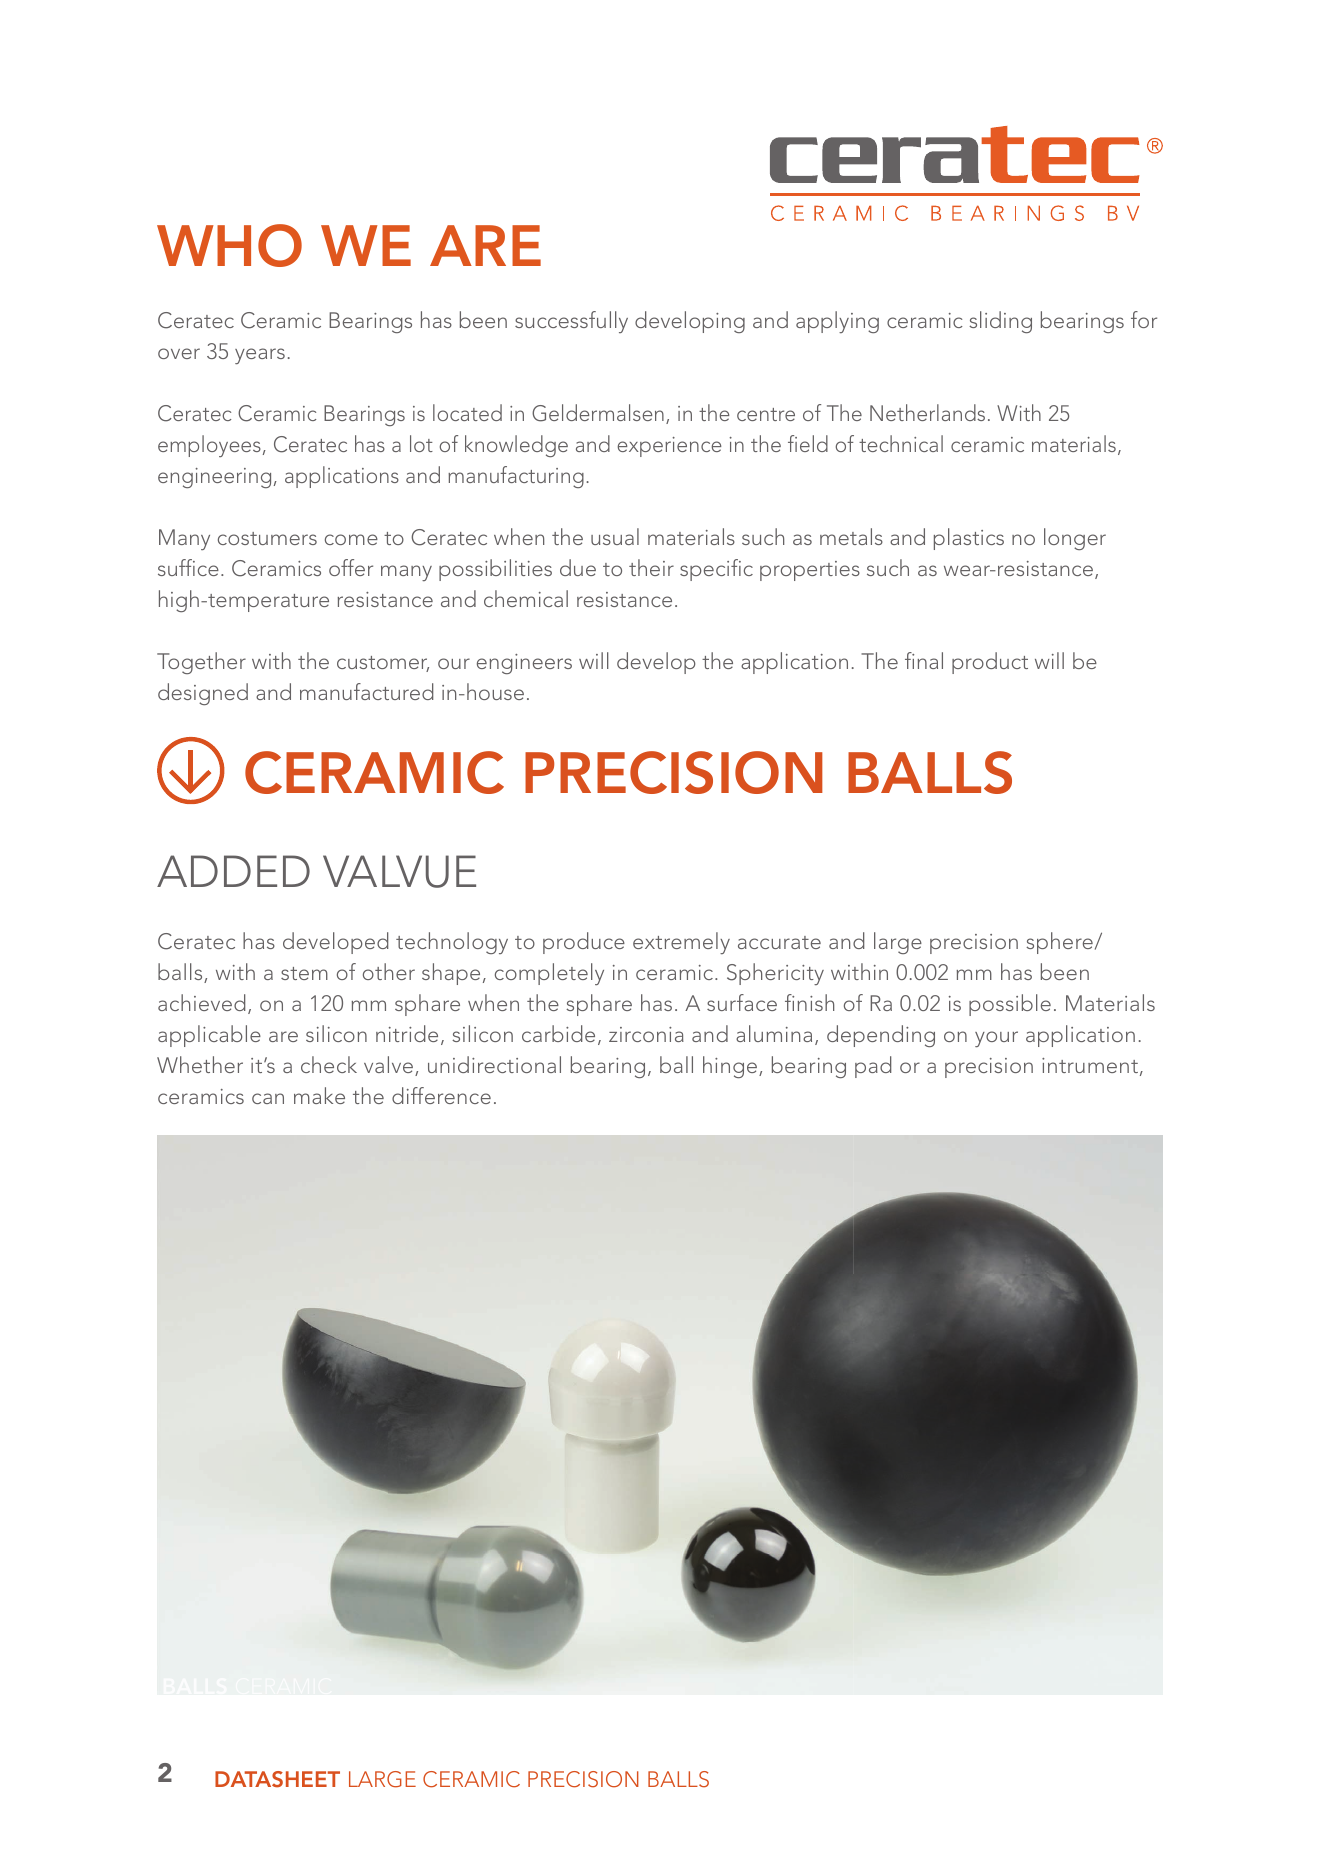  What do you see at coordinates (1000, 322) in the document?
I see `sliding` at bounding box center [1000, 322].
